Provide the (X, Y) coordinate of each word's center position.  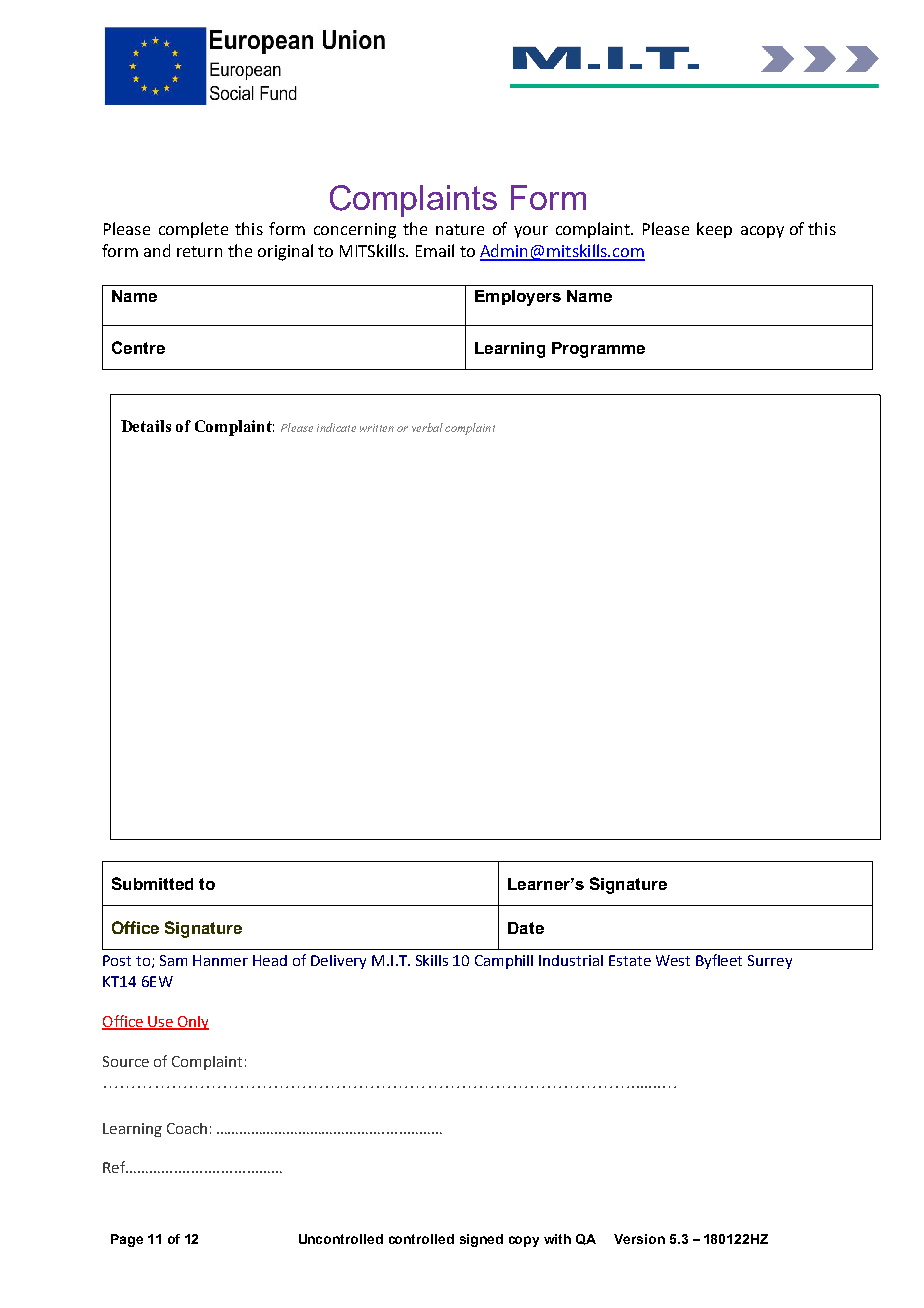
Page (127, 1240)
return (199, 251)
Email (435, 250)
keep (714, 230)
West (673, 960)
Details (146, 426)
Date (526, 928)
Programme (598, 350)
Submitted (152, 883)
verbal (427, 427)
